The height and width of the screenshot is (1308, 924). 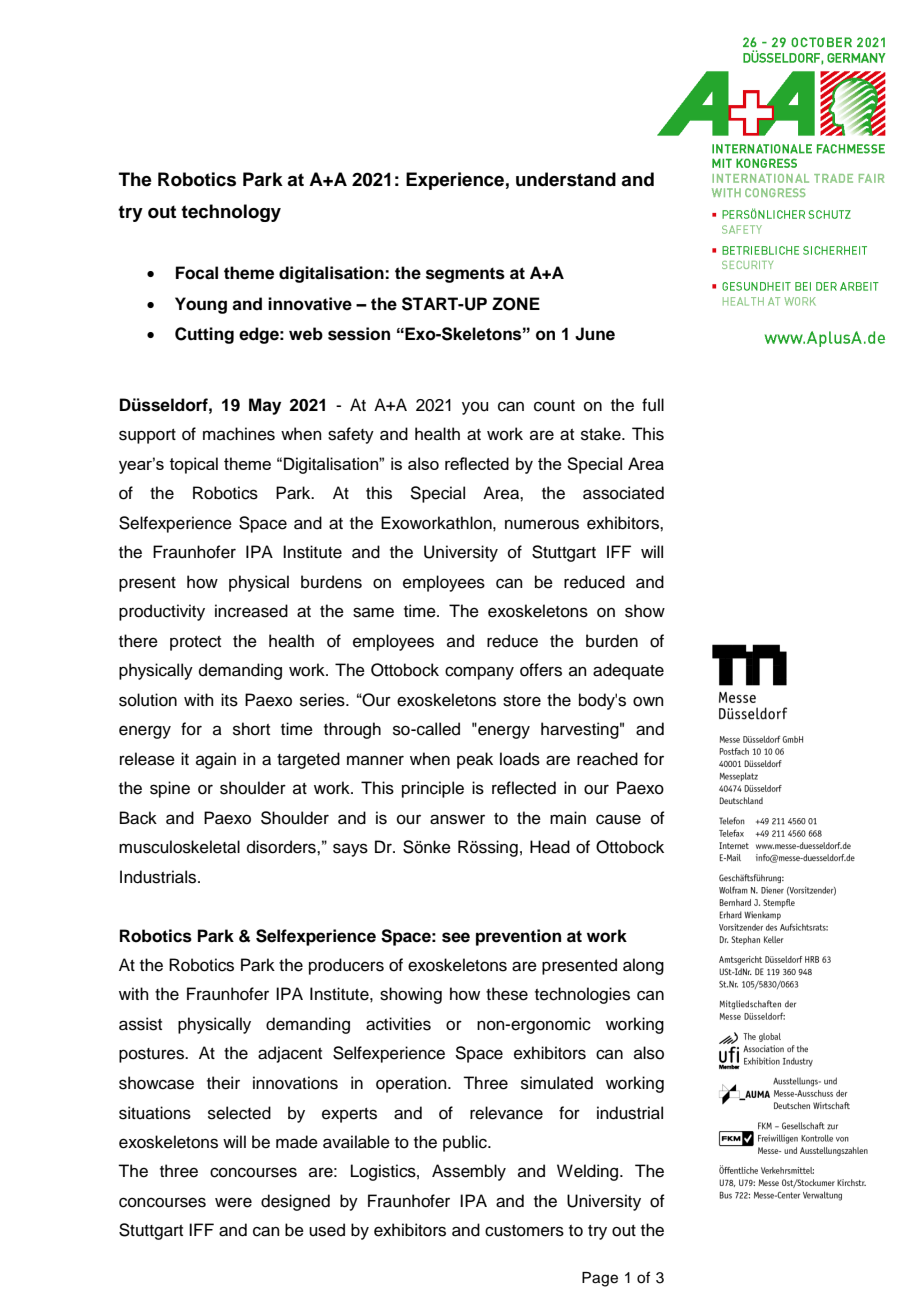 What do you see at coordinates (566, 179) in the screenshot?
I see `understand` at bounding box center [566, 179].
